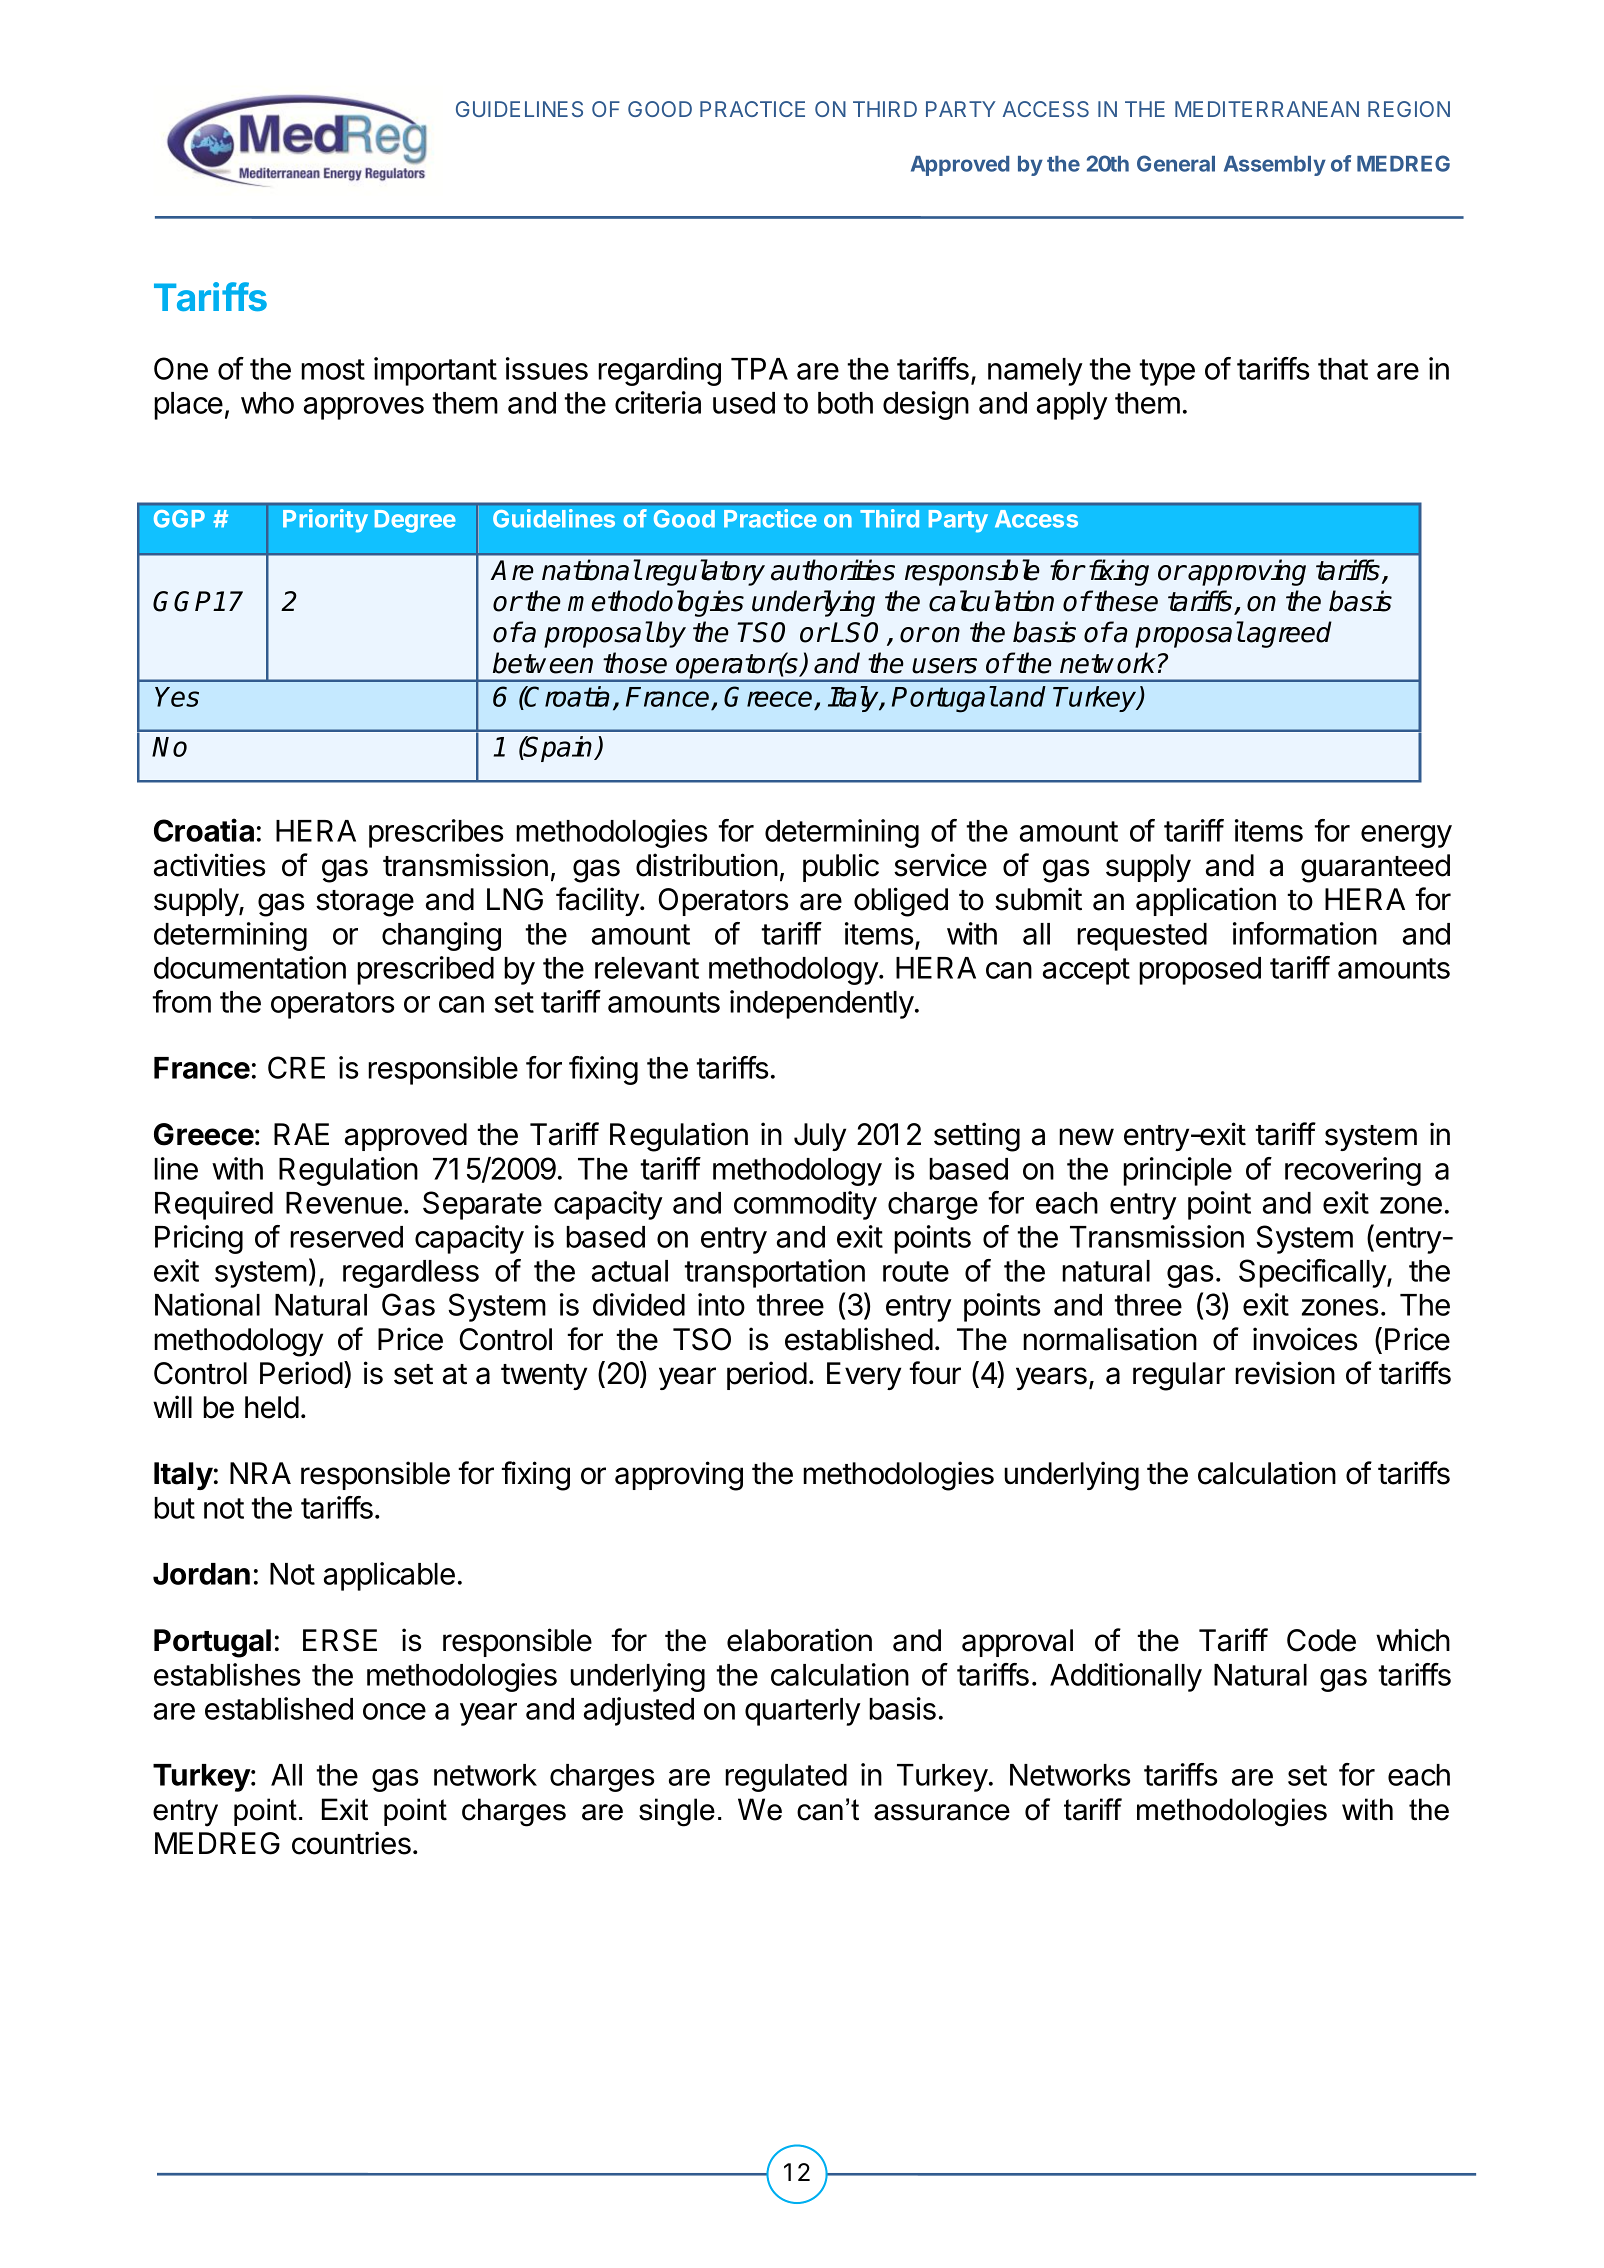 The image size is (1604, 2268). I want to click on Specifically, so click(1313, 1273).
